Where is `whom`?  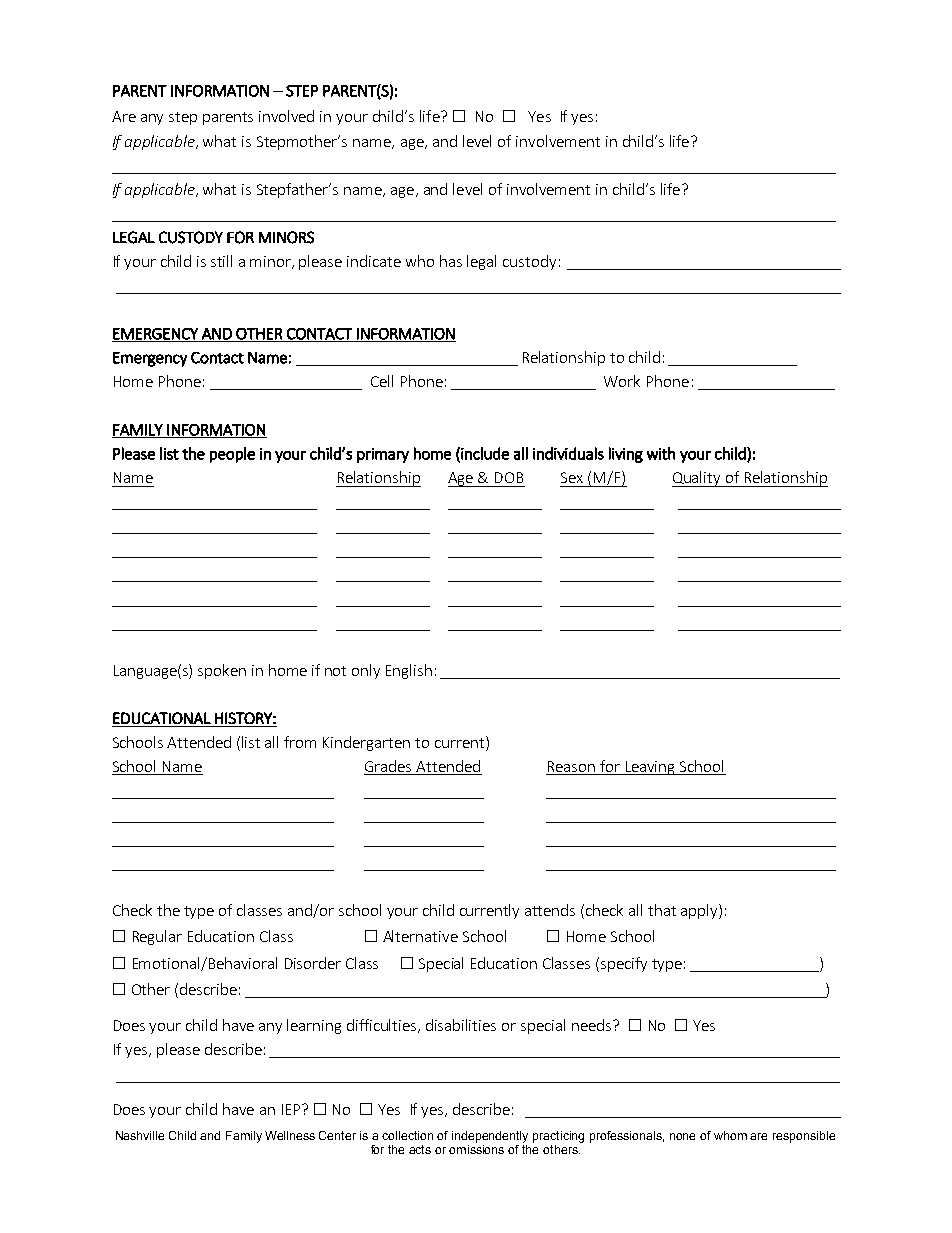 whom is located at coordinates (730, 1135).
